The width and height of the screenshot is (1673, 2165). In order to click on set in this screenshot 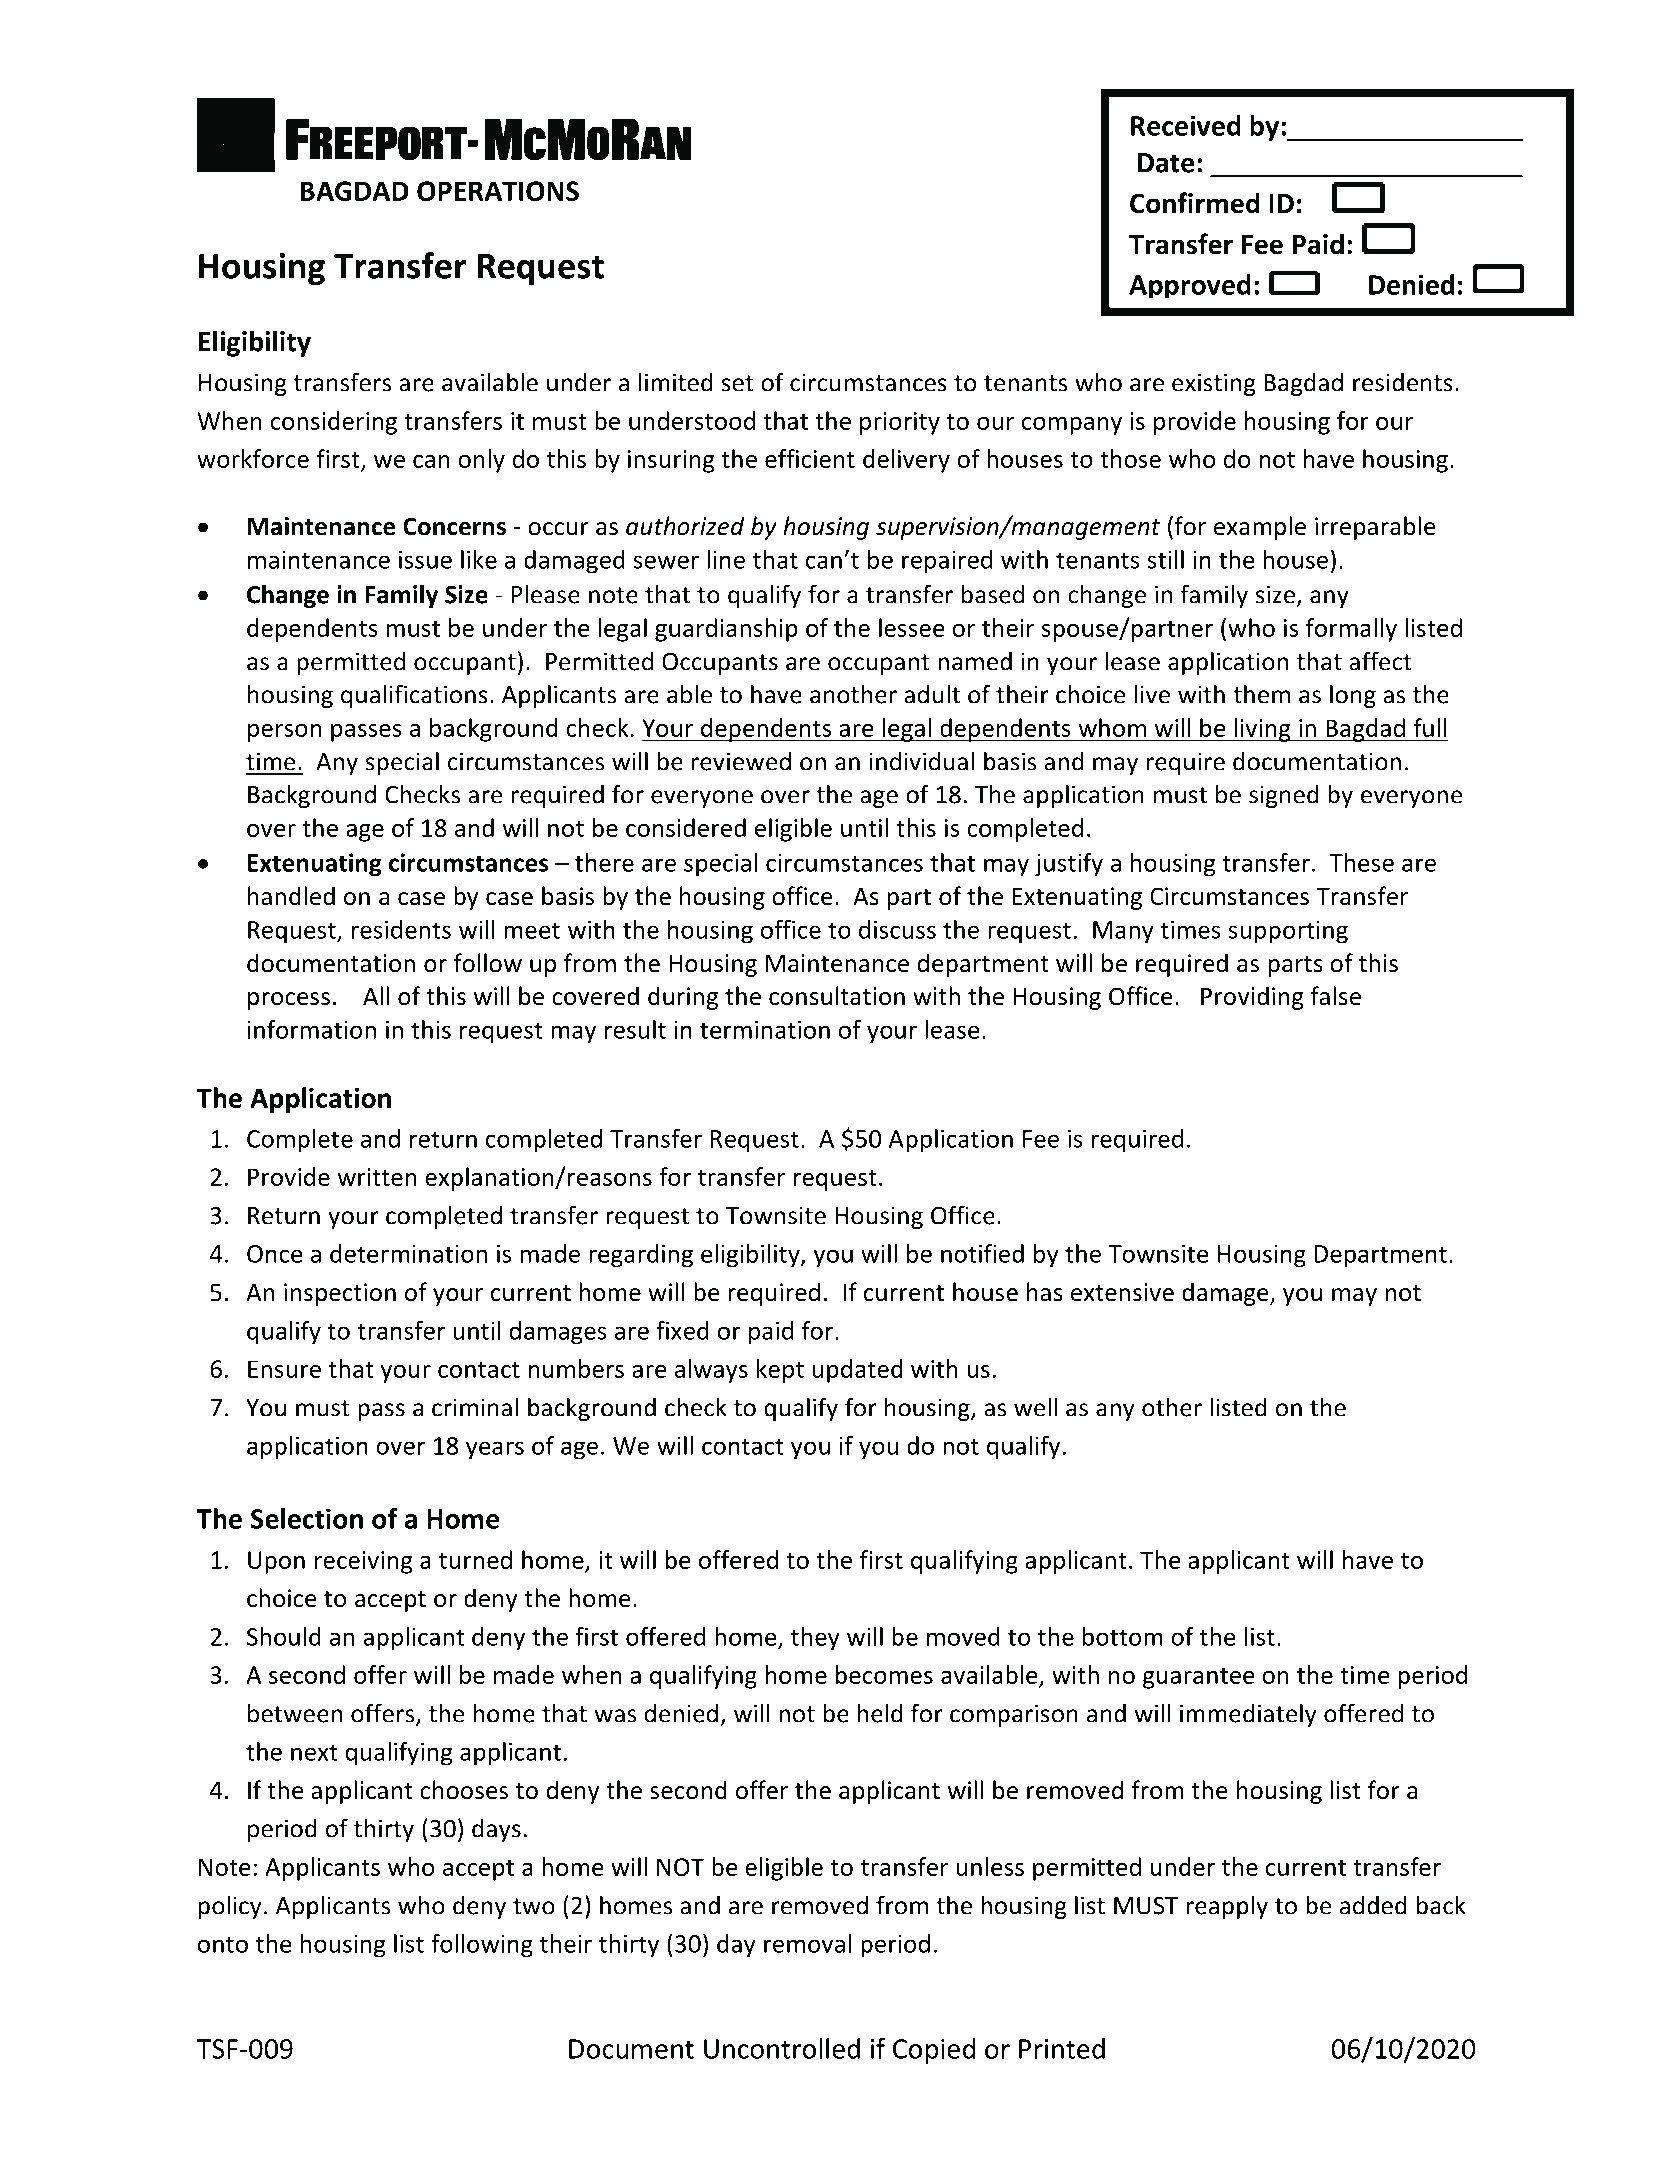, I will do `click(738, 383)`.
